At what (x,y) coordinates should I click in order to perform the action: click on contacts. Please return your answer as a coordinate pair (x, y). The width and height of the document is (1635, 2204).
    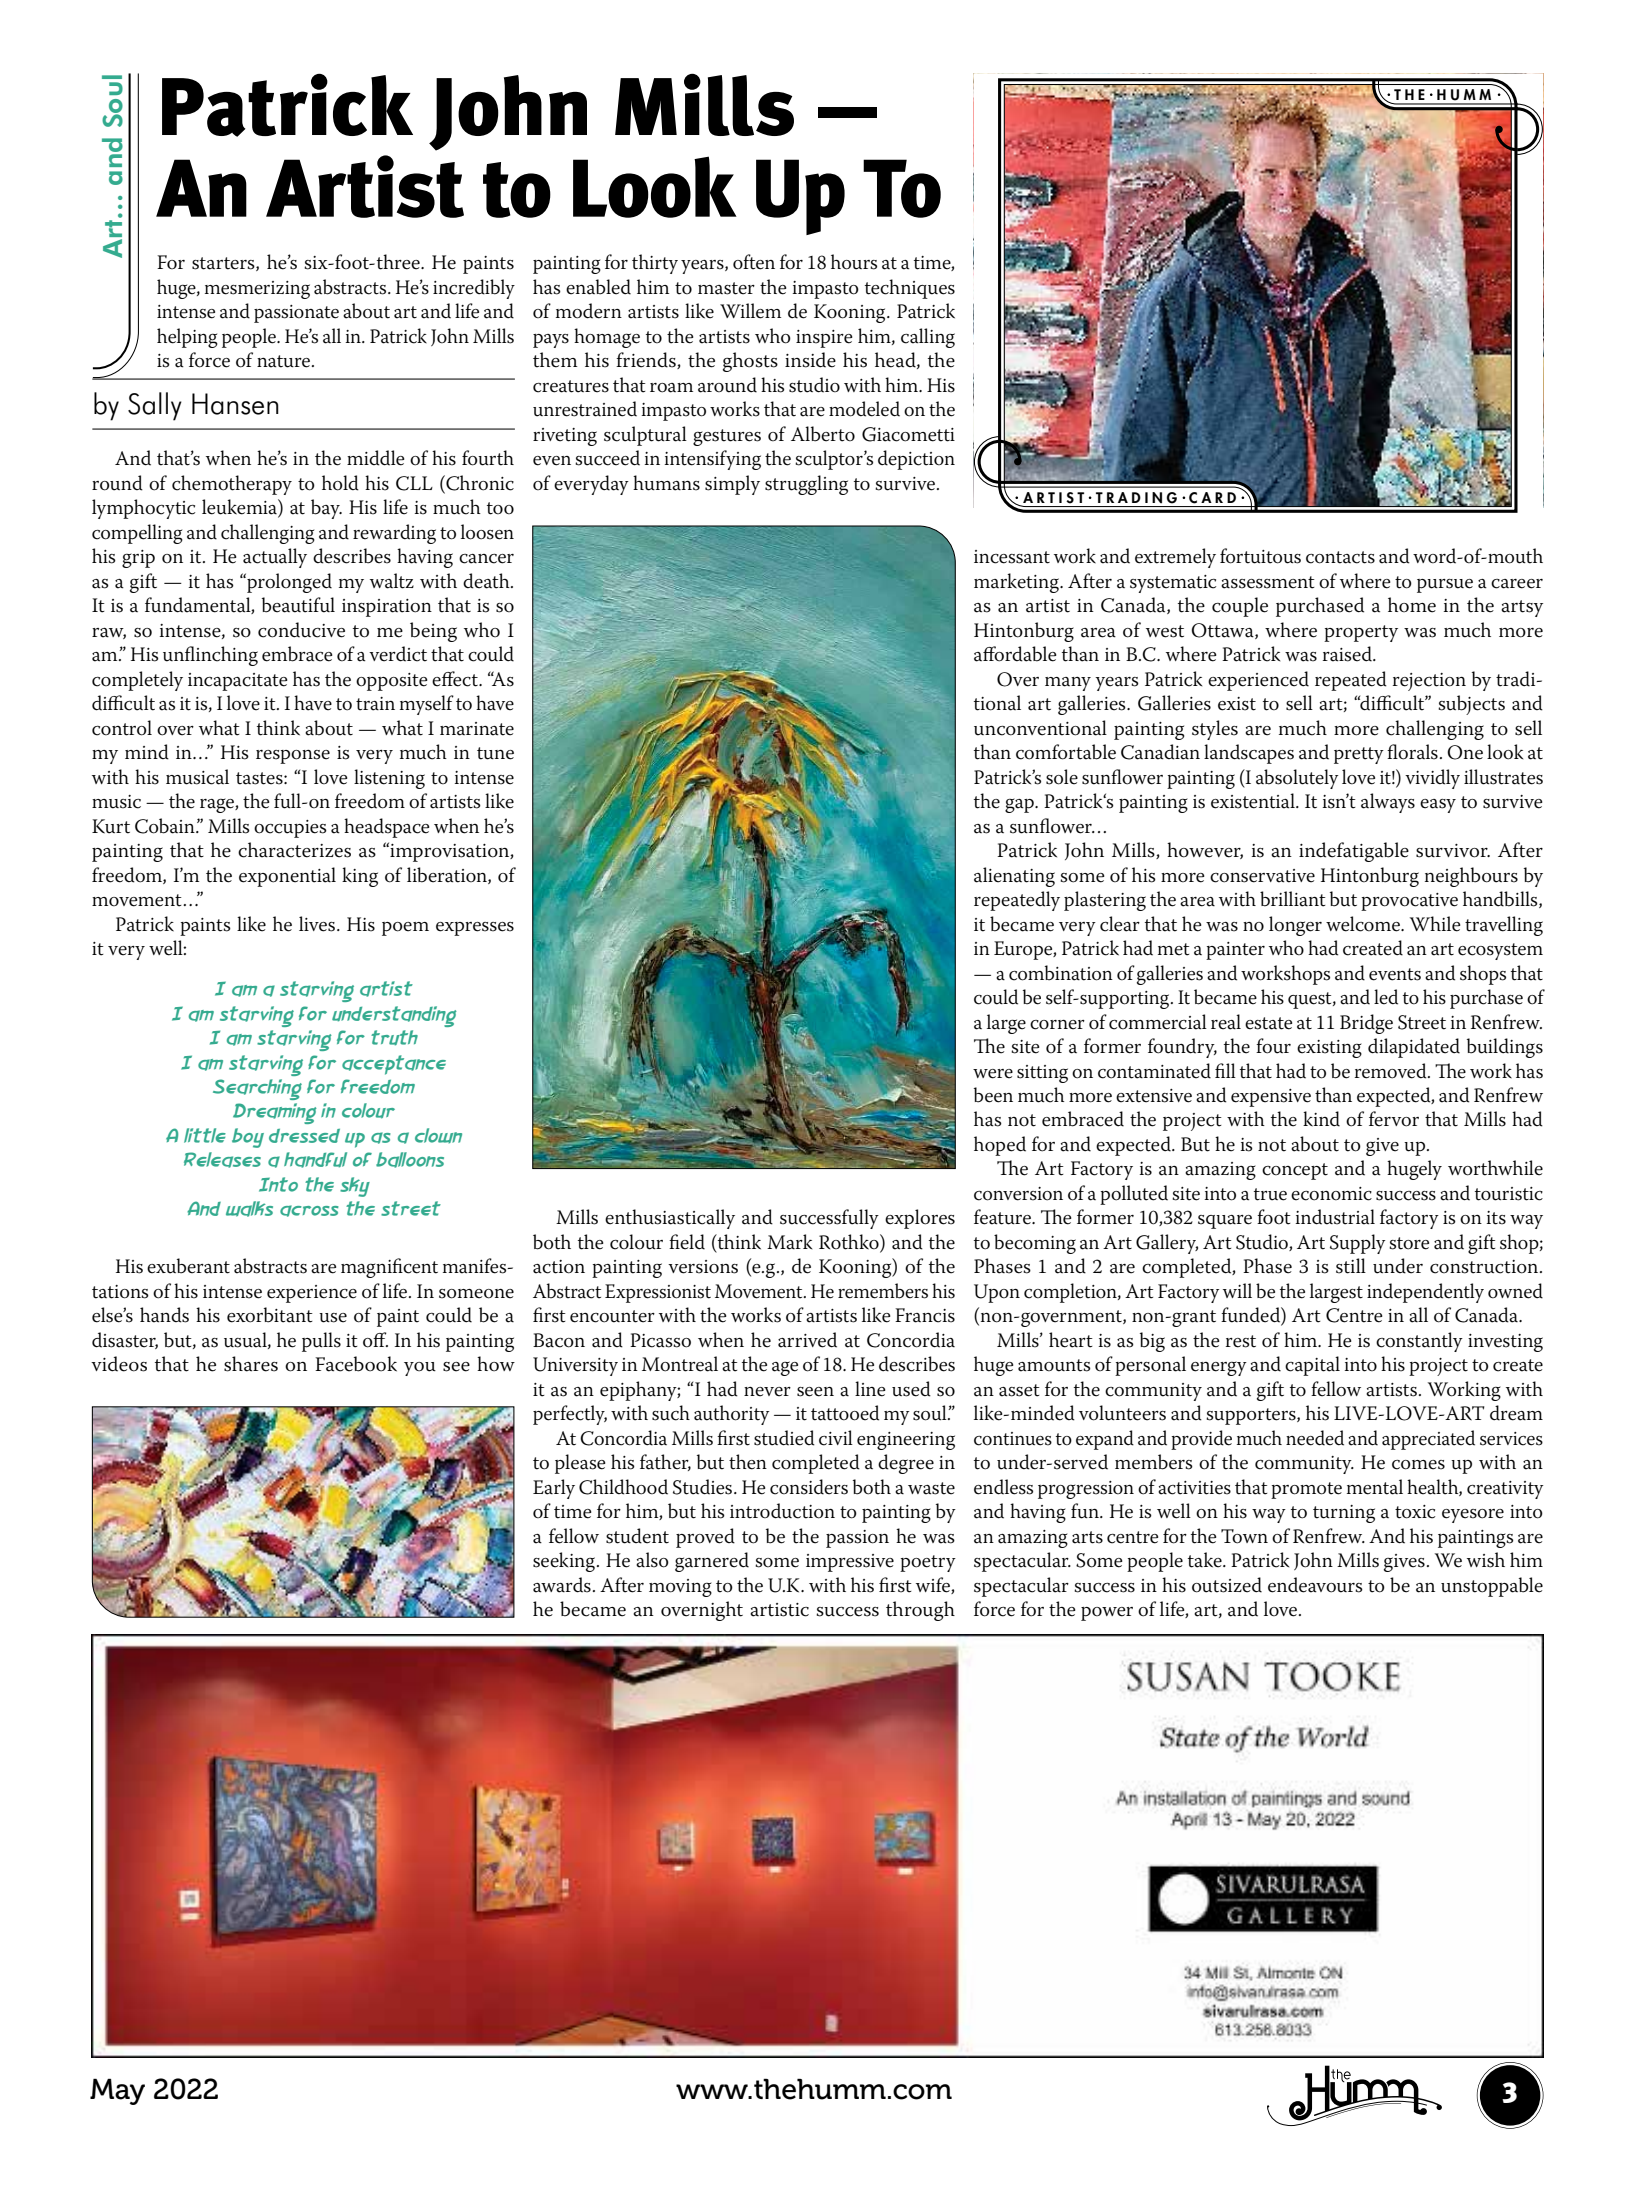
    Looking at the image, I should click on (1340, 557).
